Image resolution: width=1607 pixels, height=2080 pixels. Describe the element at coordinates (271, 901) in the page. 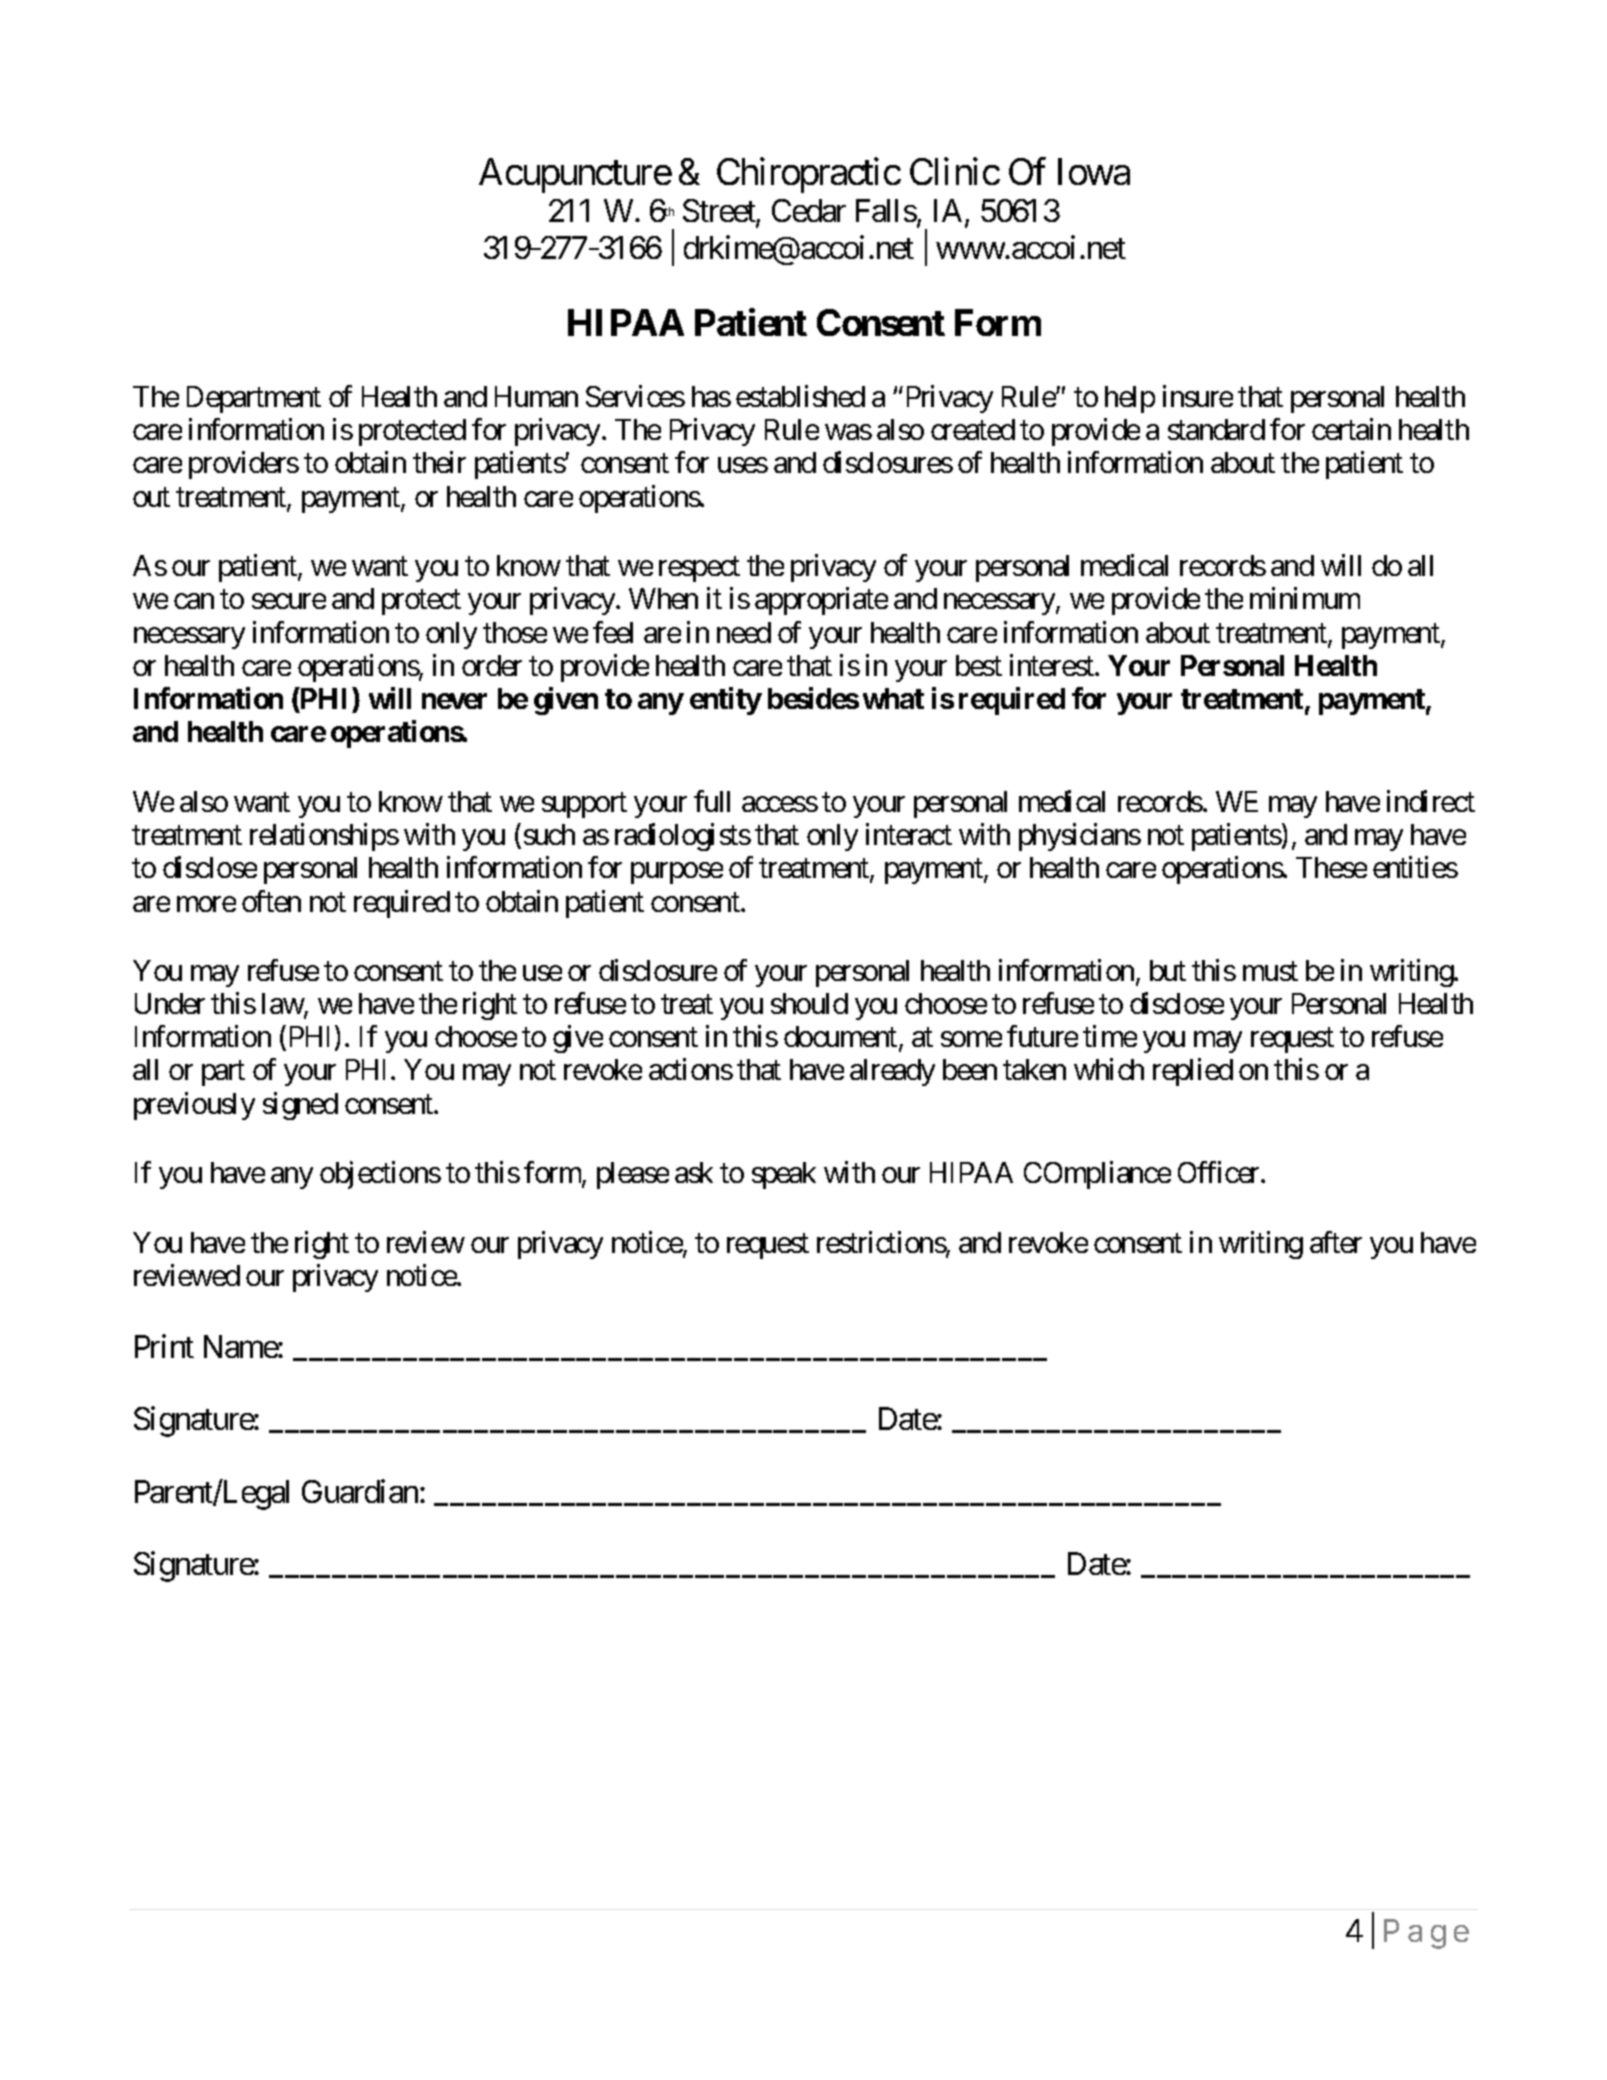

I see `often` at that location.
